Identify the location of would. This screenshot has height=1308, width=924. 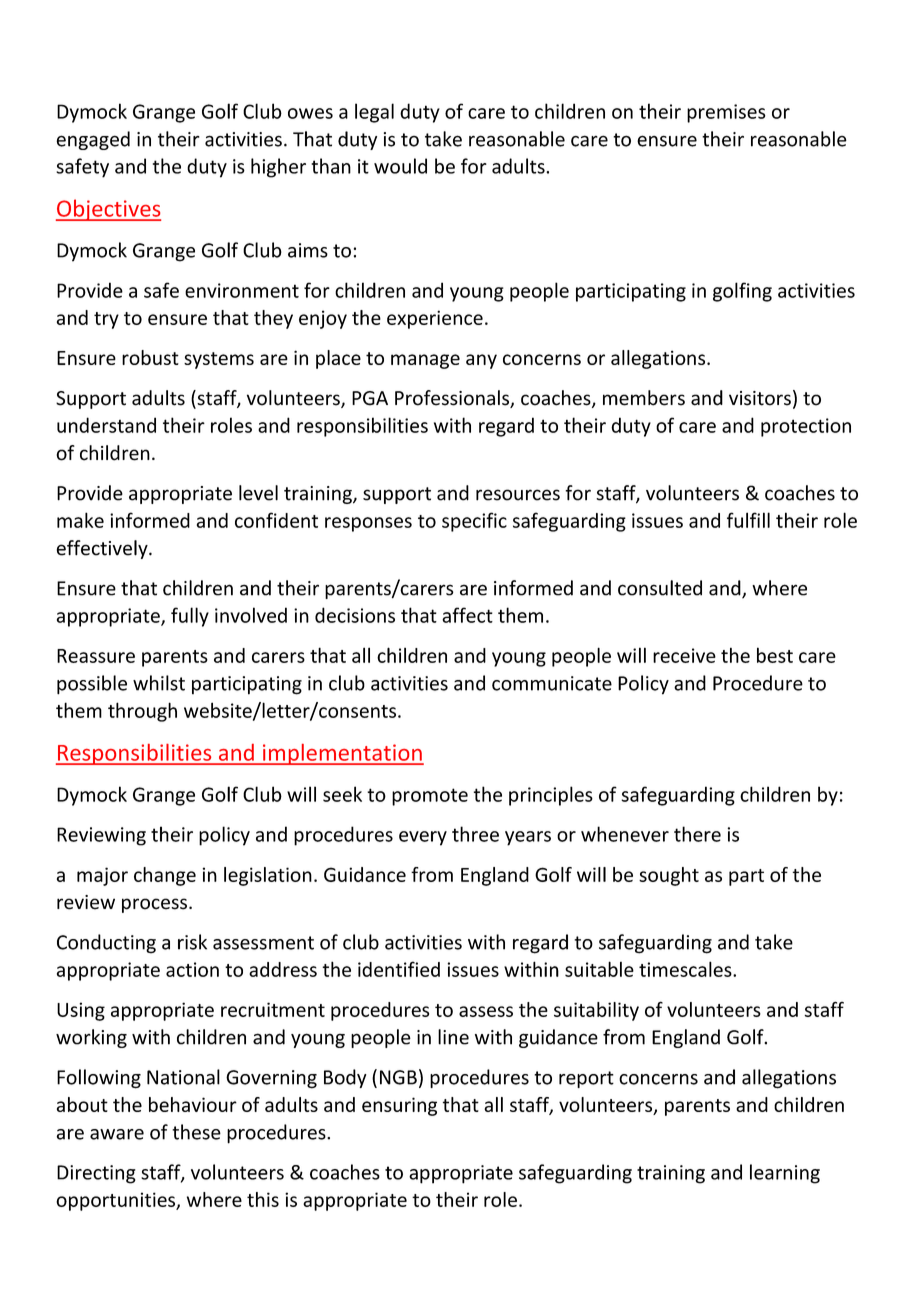
(400, 166).
